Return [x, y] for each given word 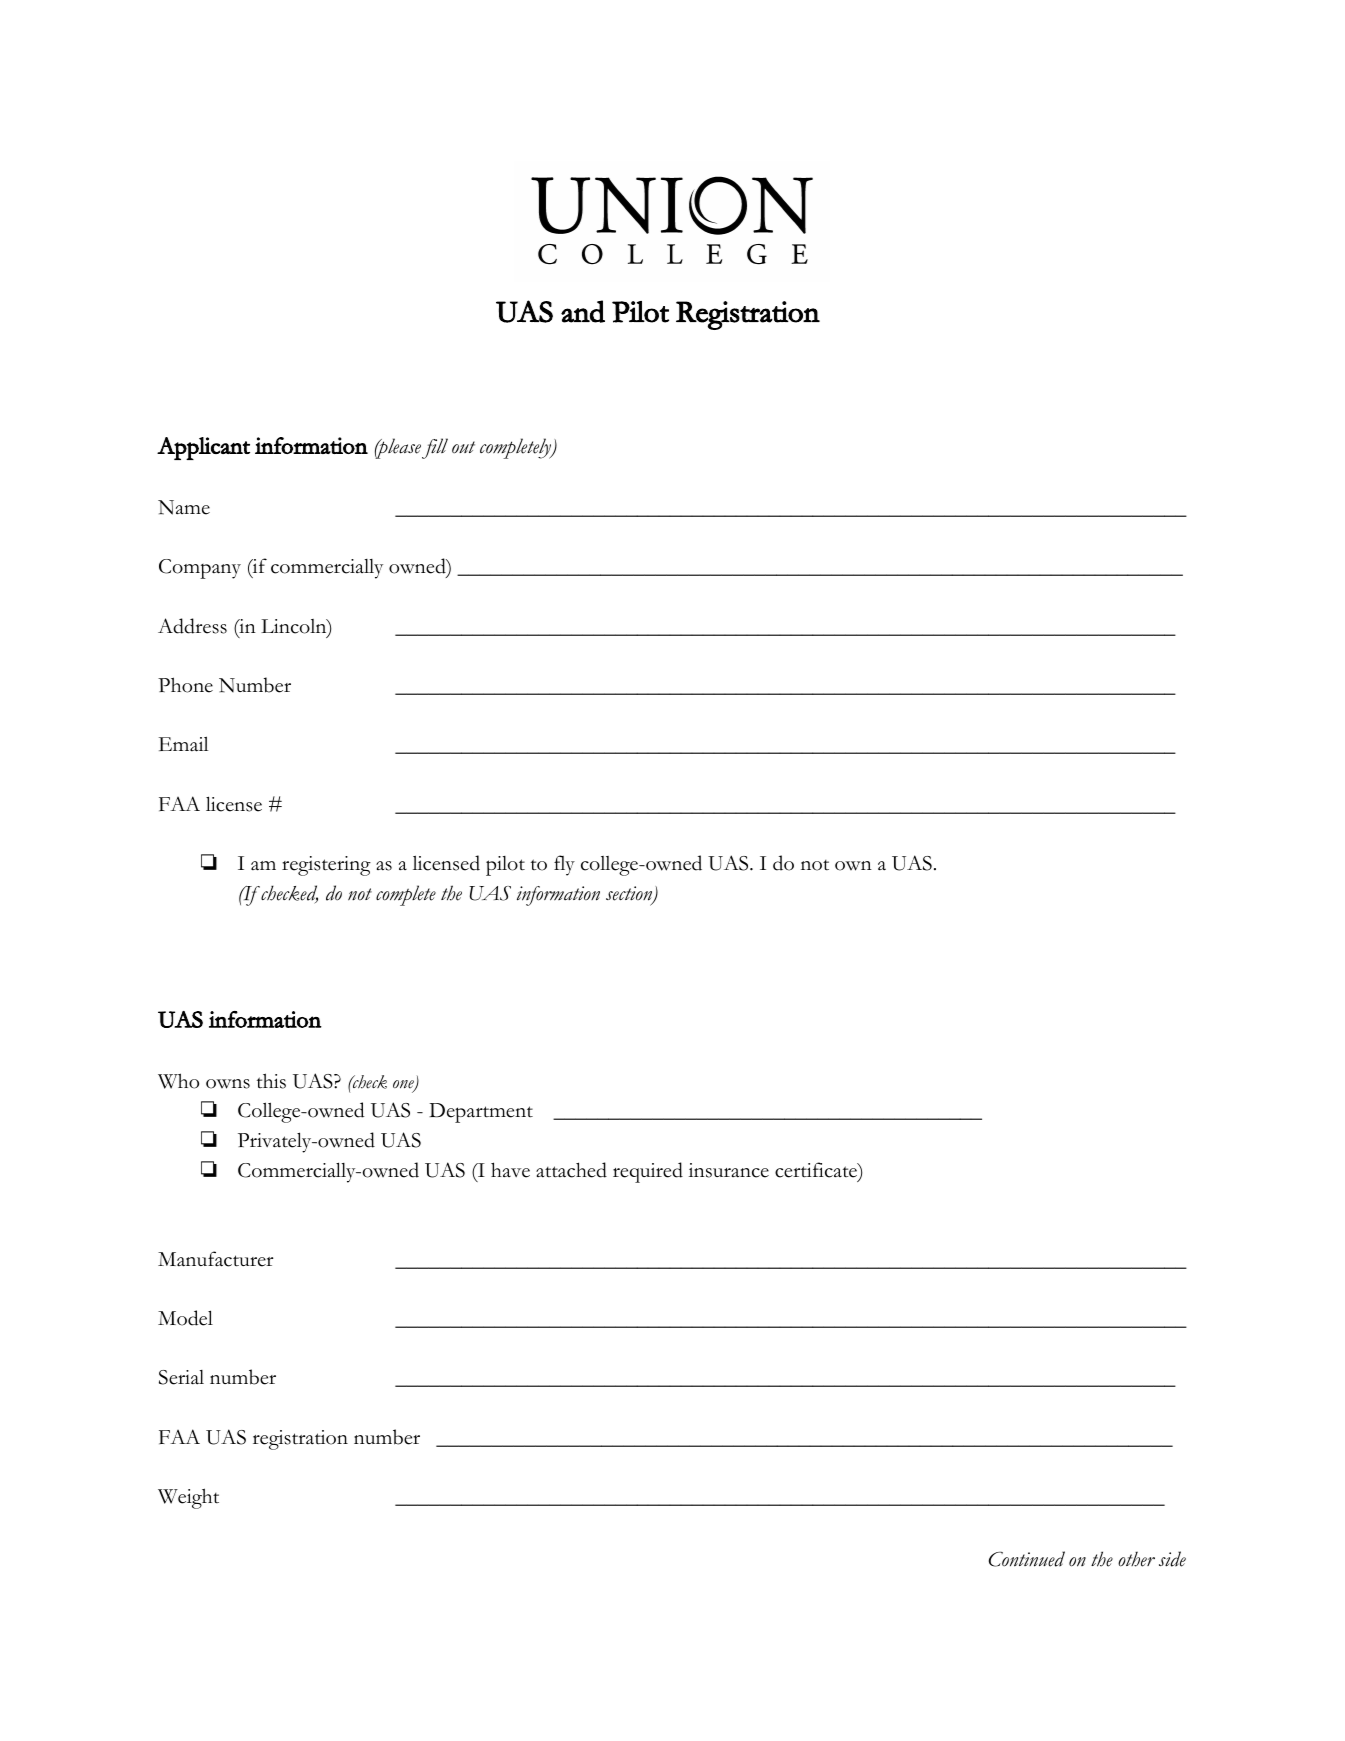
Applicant [203, 448]
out [463, 447]
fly [564, 865]
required [648, 1172]
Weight [188, 1498]
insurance [729, 1170]
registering [326, 866]
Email [183, 744]
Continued [1027, 1559]
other [1136, 1559]
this [271, 1081]
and [583, 311]
